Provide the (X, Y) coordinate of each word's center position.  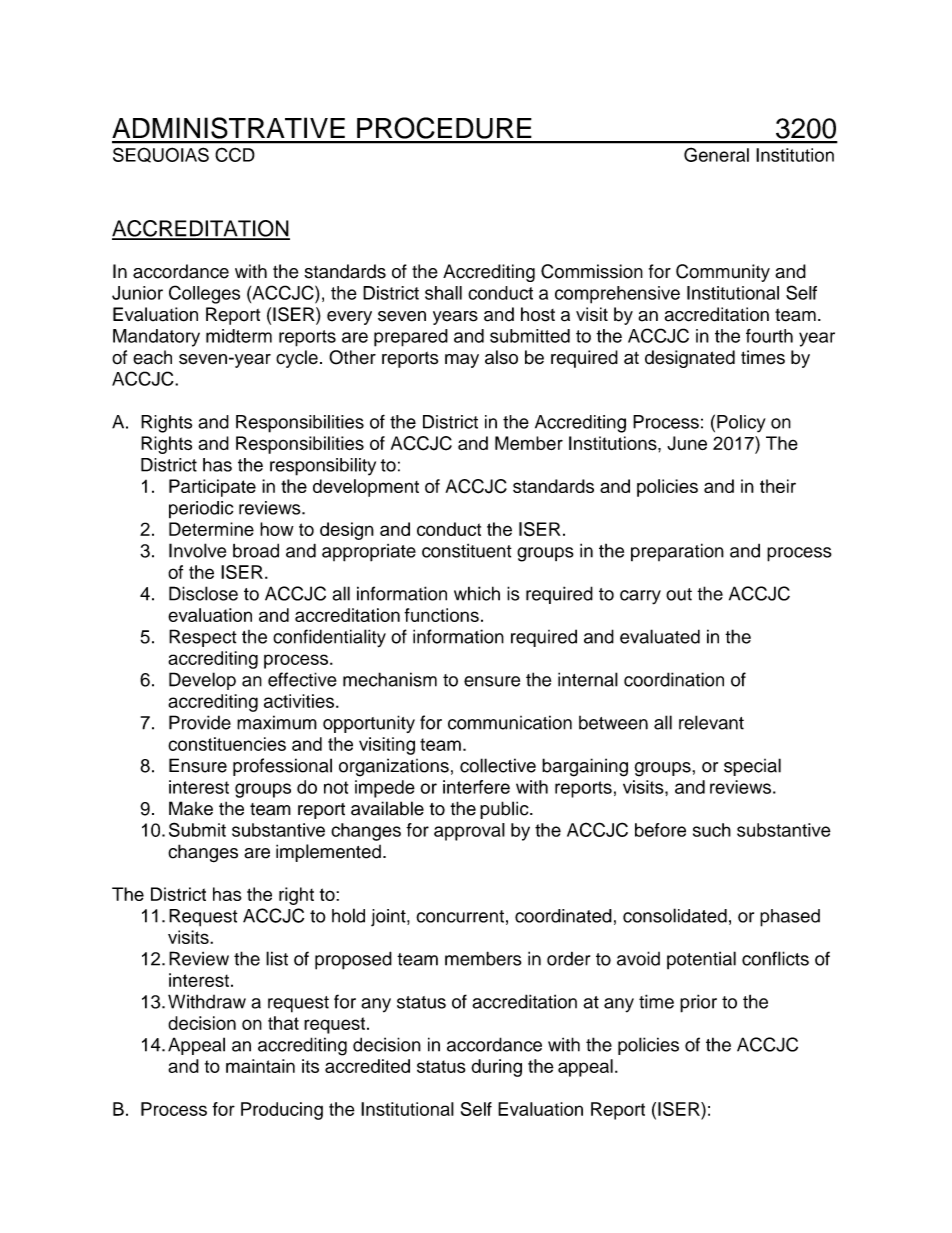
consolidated (675, 915)
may (462, 361)
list (277, 958)
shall (443, 293)
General (716, 154)
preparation (677, 552)
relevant (711, 722)
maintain (260, 1066)
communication (510, 722)
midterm (239, 336)
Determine (211, 529)
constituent (467, 550)
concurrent (460, 916)
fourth (769, 336)
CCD (235, 154)
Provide (200, 722)
